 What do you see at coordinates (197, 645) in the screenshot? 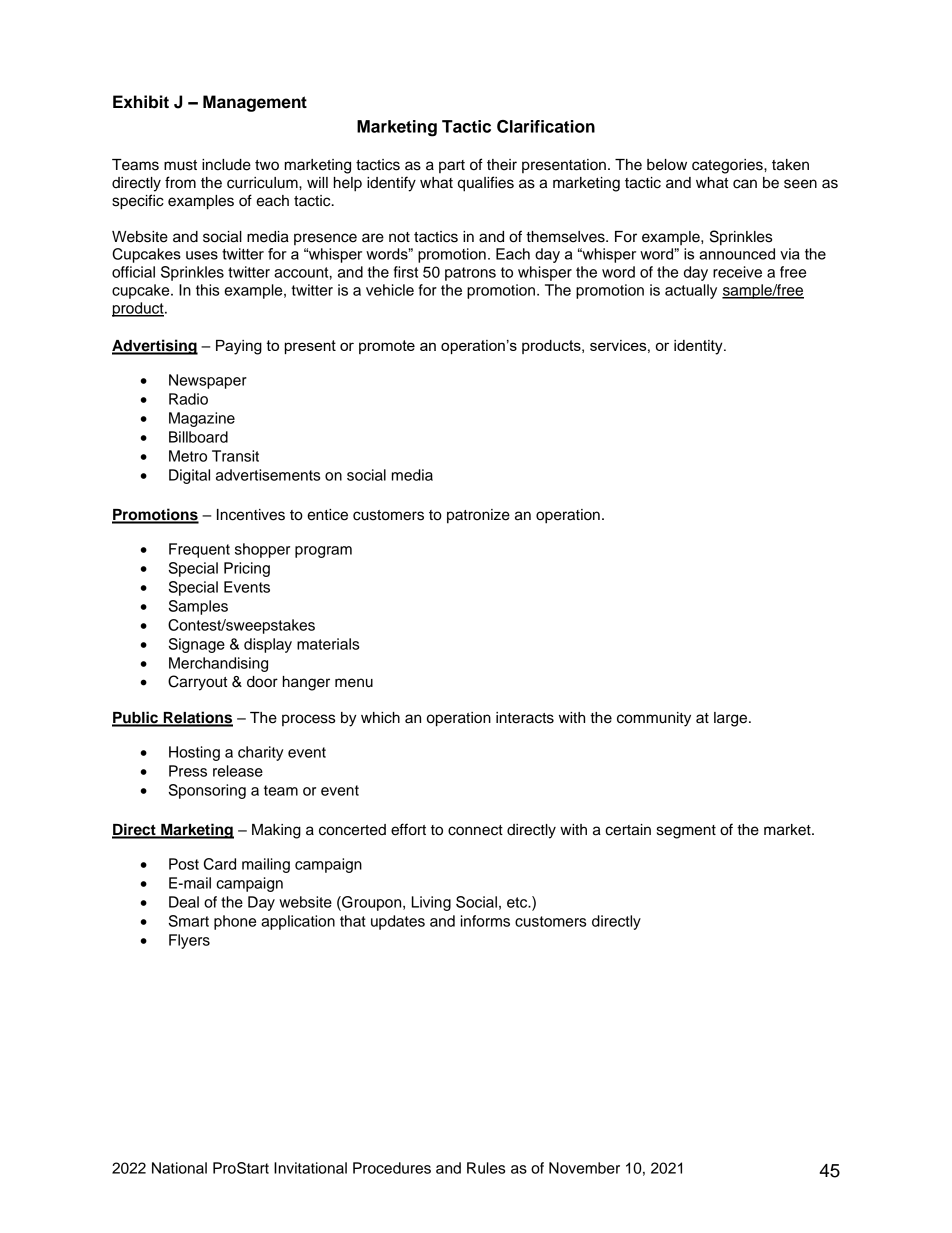
I see `Signage` at bounding box center [197, 645].
